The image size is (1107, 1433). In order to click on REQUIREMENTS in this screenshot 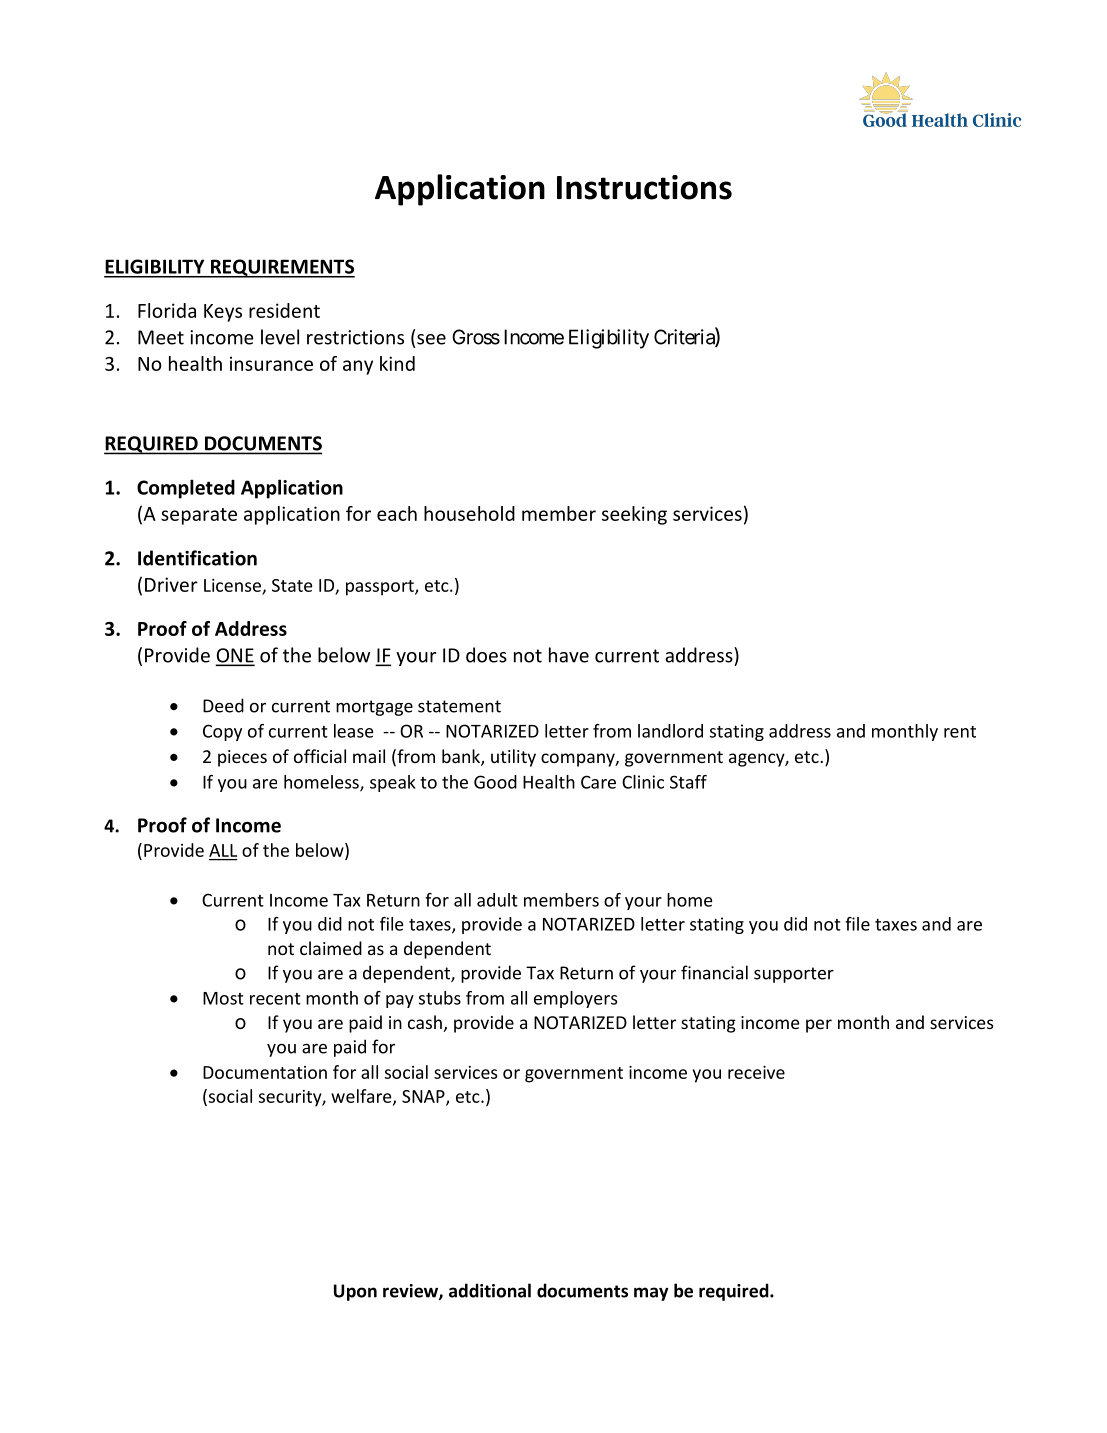, I will do `click(281, 268)`.
